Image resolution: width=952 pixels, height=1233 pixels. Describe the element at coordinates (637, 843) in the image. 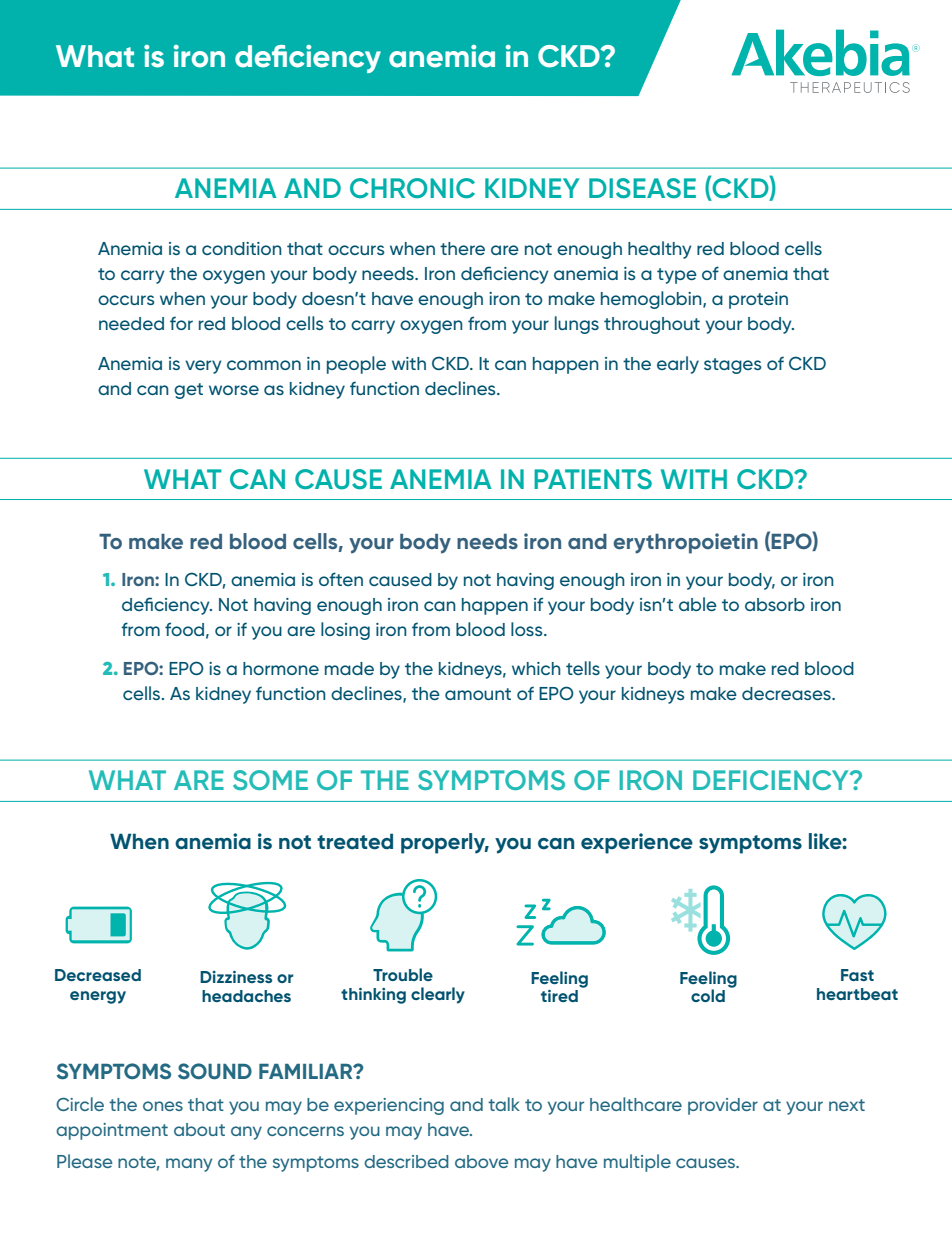

I see `experience` at that location.
